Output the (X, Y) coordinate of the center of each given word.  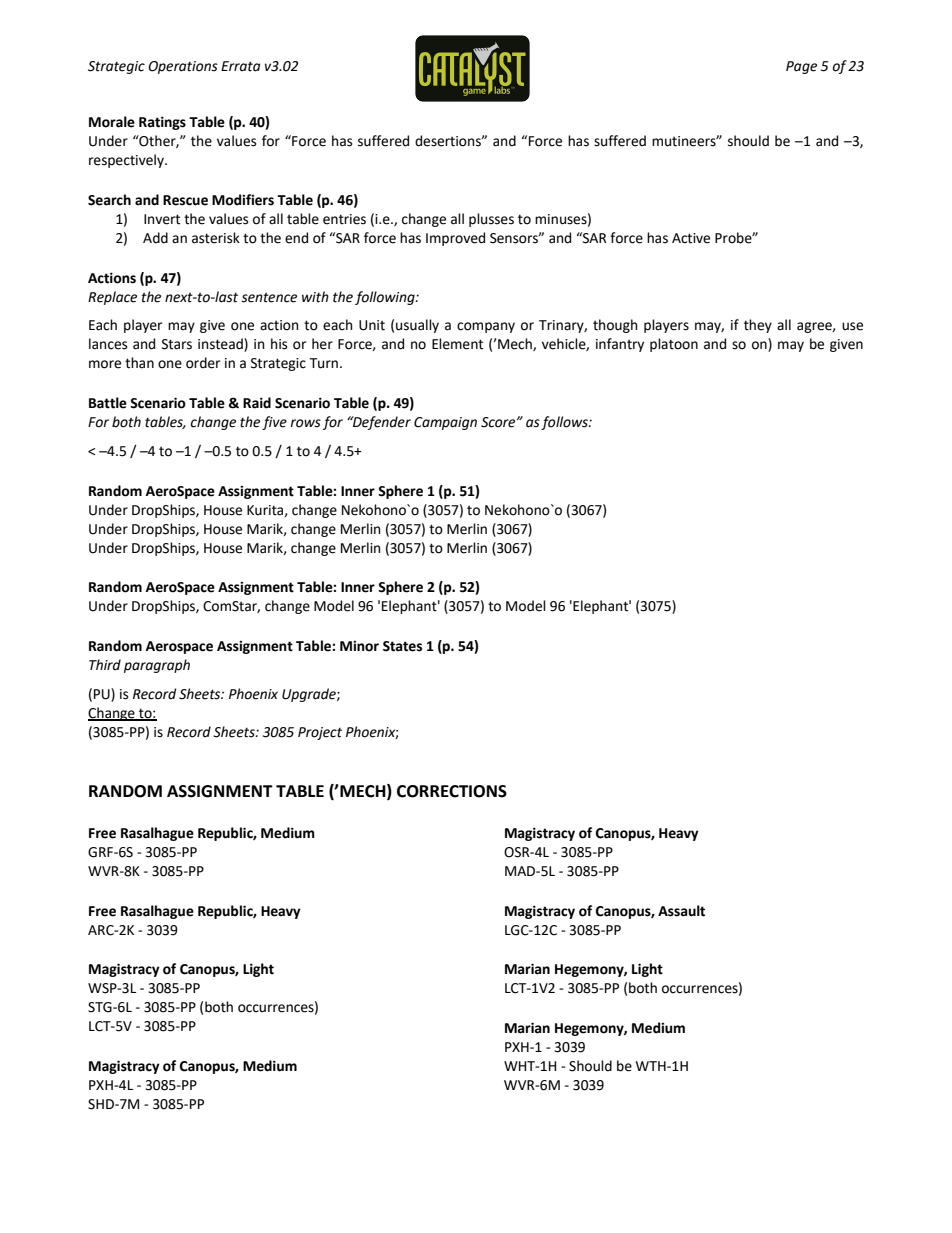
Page (801, 67)
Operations (183, 67)
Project (320, 733)
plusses (491, 220)
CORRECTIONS (452, 791)
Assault (681, 911)
